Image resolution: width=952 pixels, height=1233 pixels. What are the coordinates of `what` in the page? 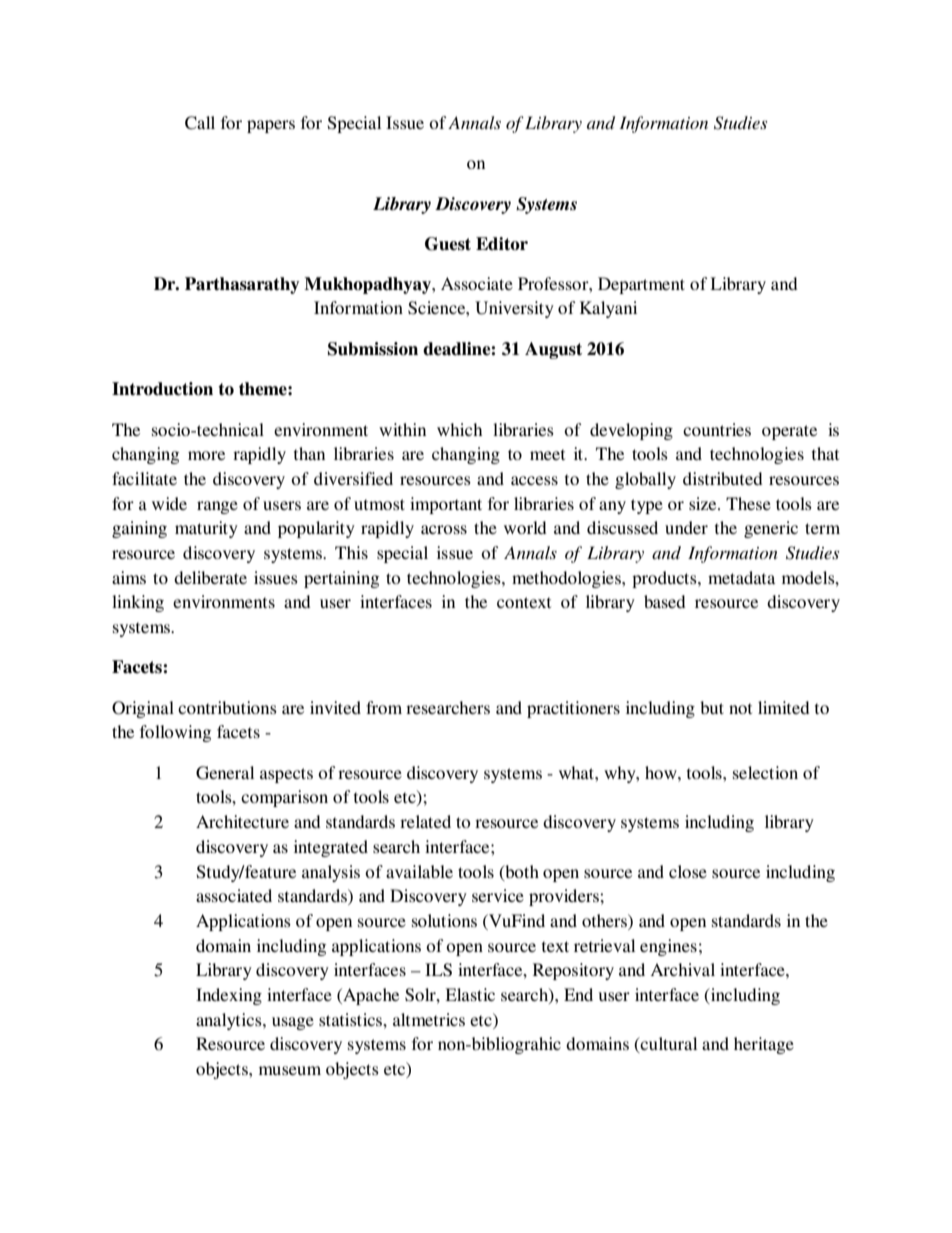 It's located at (577, 772).
